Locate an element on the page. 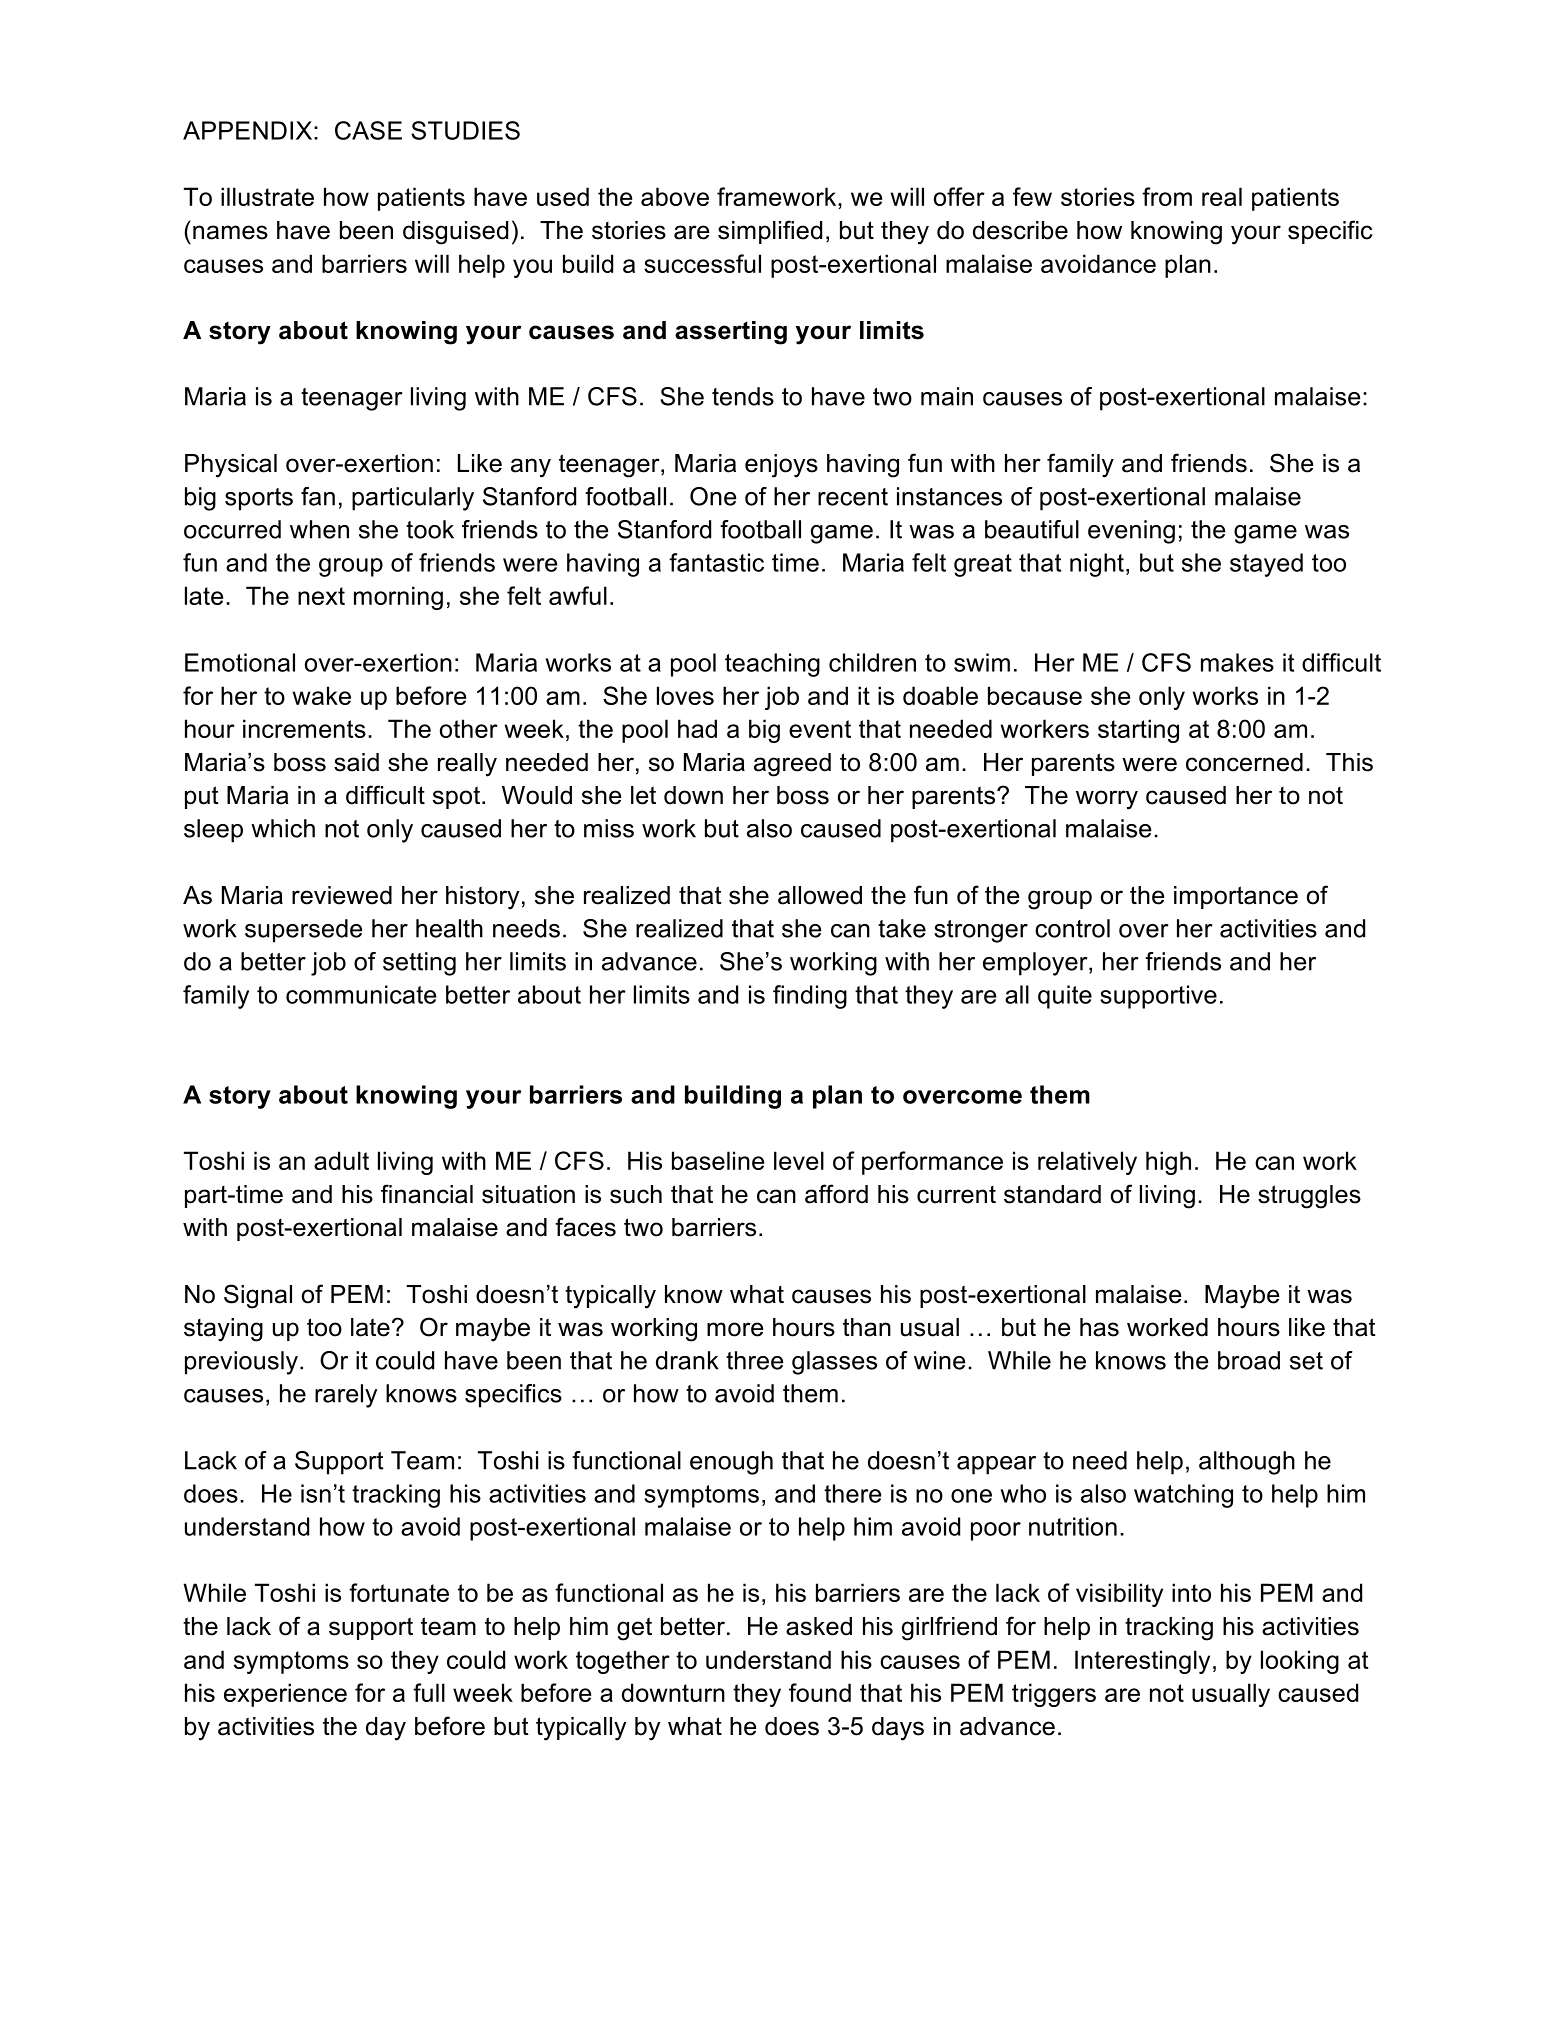 This page has height=2025, width=1565. simplified is located at coordinates (770, 232).
